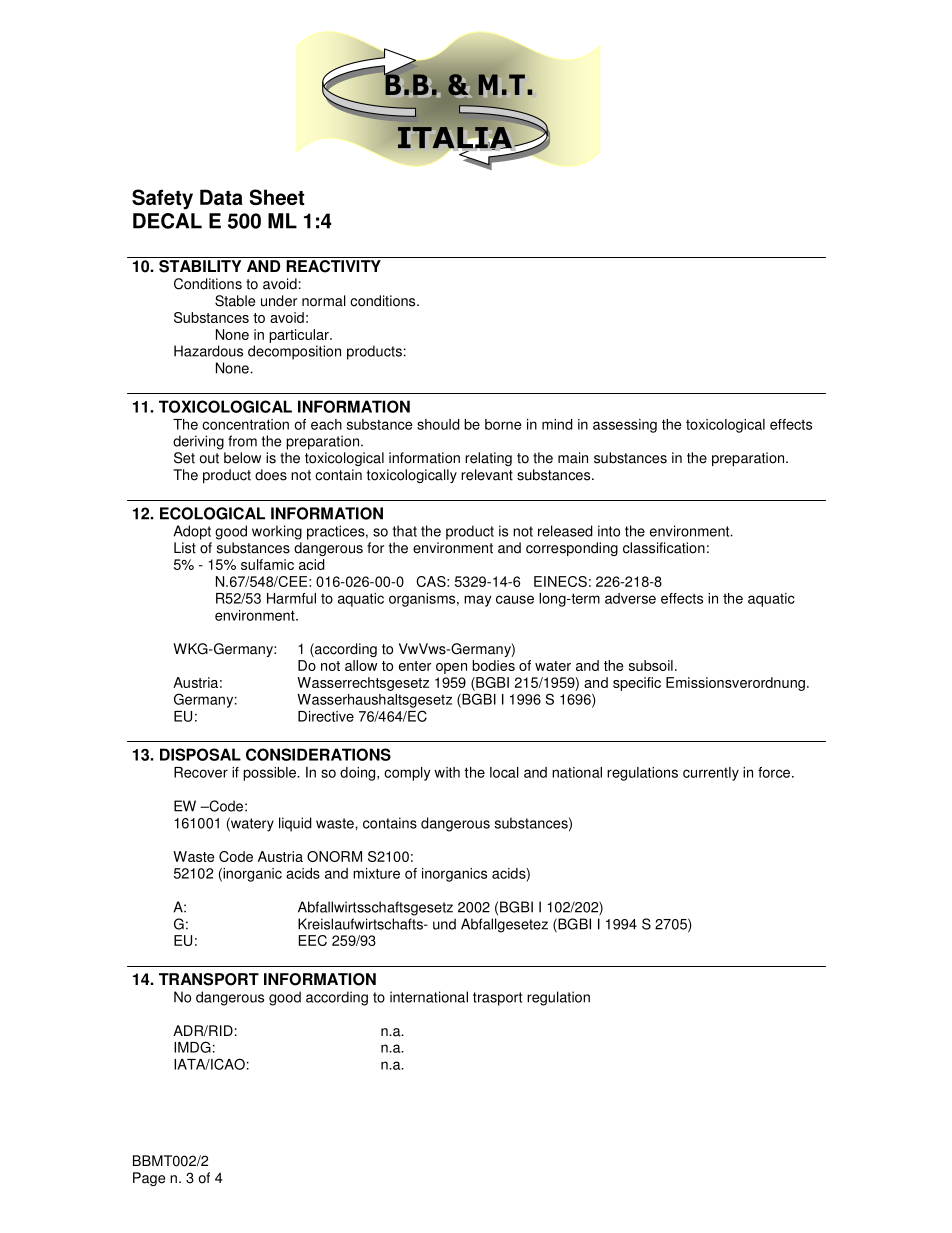  I want to click on REACTIVITY, so click(333, 266).
